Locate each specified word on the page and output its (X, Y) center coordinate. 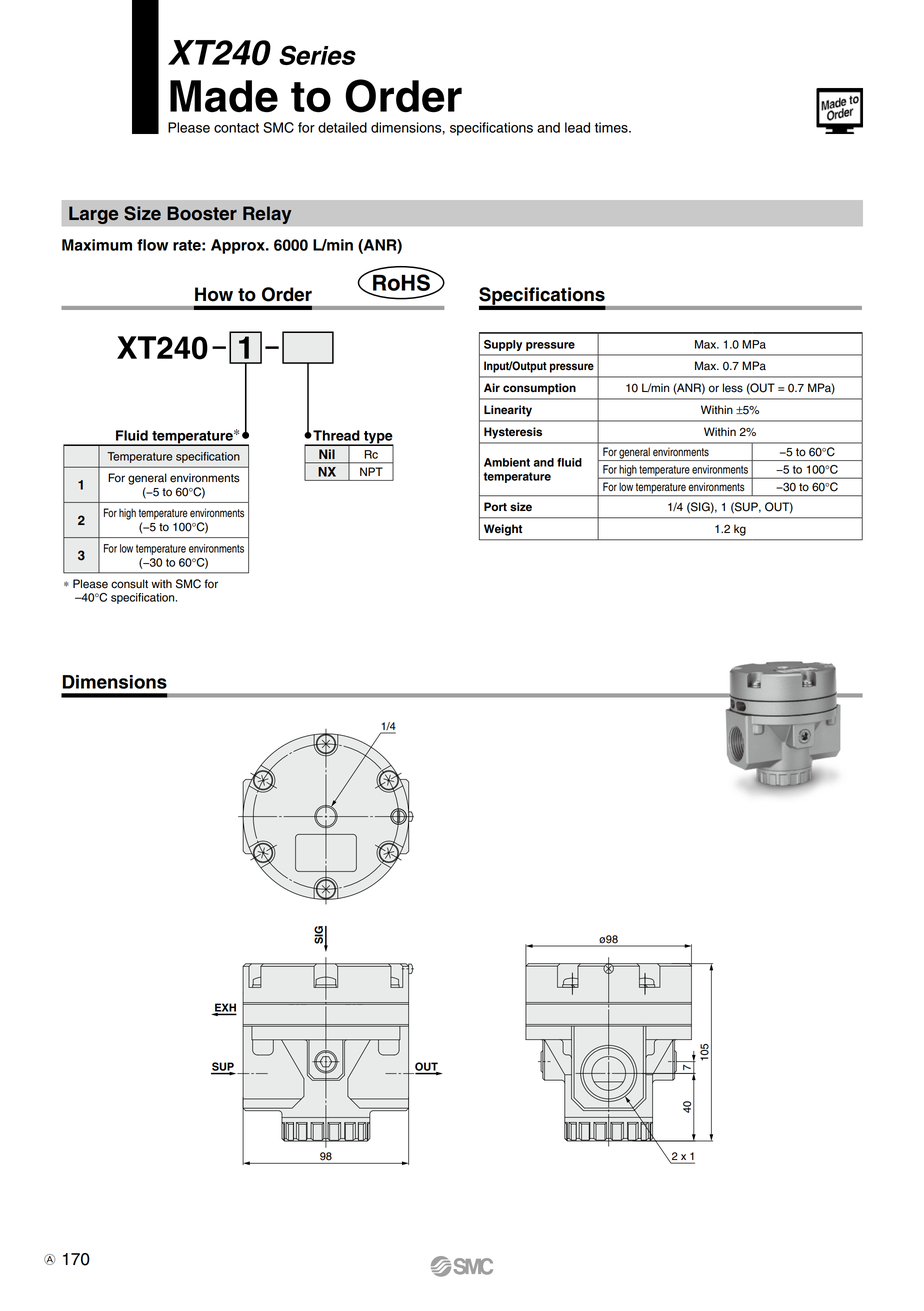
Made (224, 96)
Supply (503, 345)
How (214, 294)
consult (129, 584)
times (612, 127)
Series (317, 55)
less (733, 388)
